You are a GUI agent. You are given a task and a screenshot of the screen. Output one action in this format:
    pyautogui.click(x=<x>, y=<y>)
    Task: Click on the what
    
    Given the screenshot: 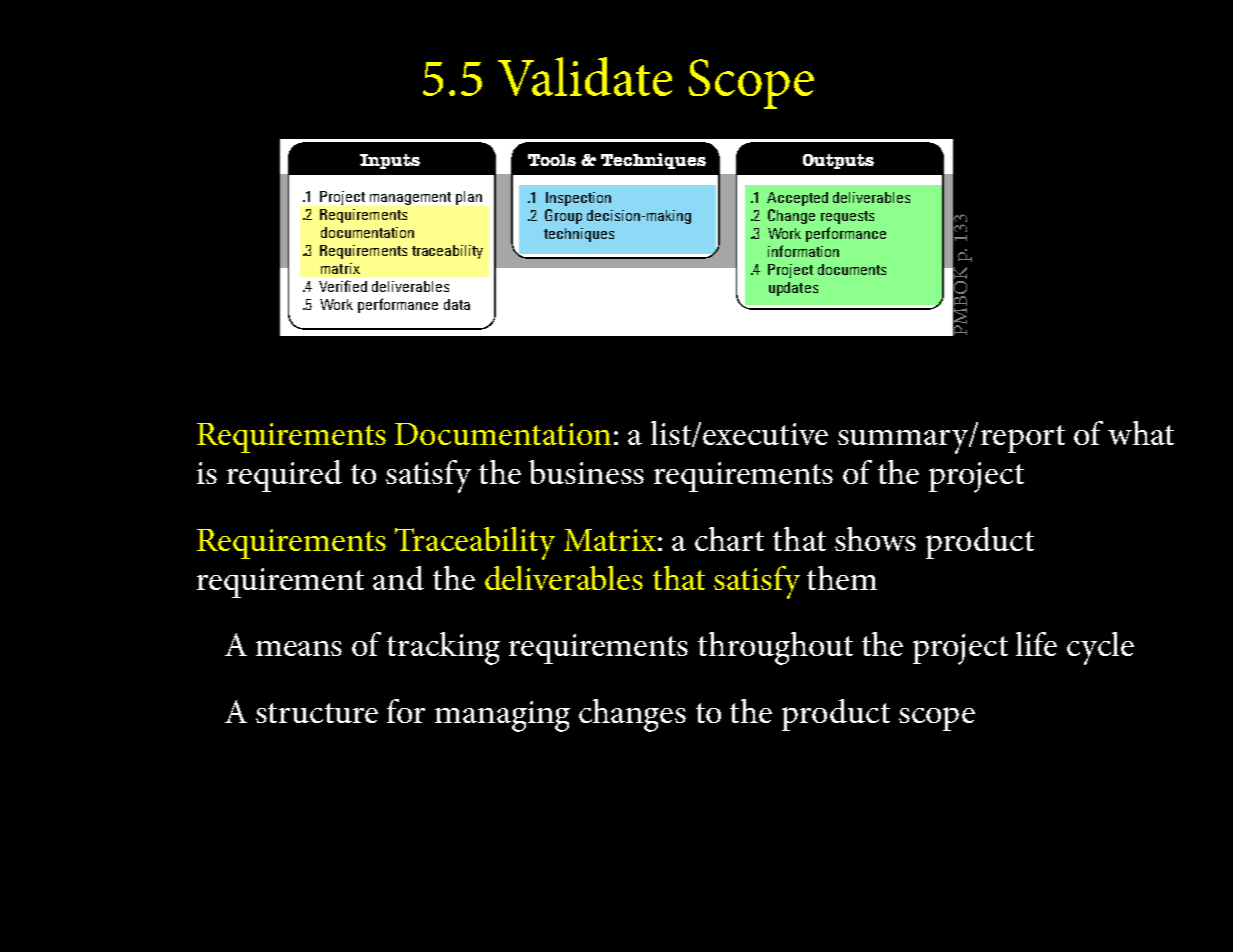 What is the action you would take?
    pyautogui.click(x=1141, y=433)
